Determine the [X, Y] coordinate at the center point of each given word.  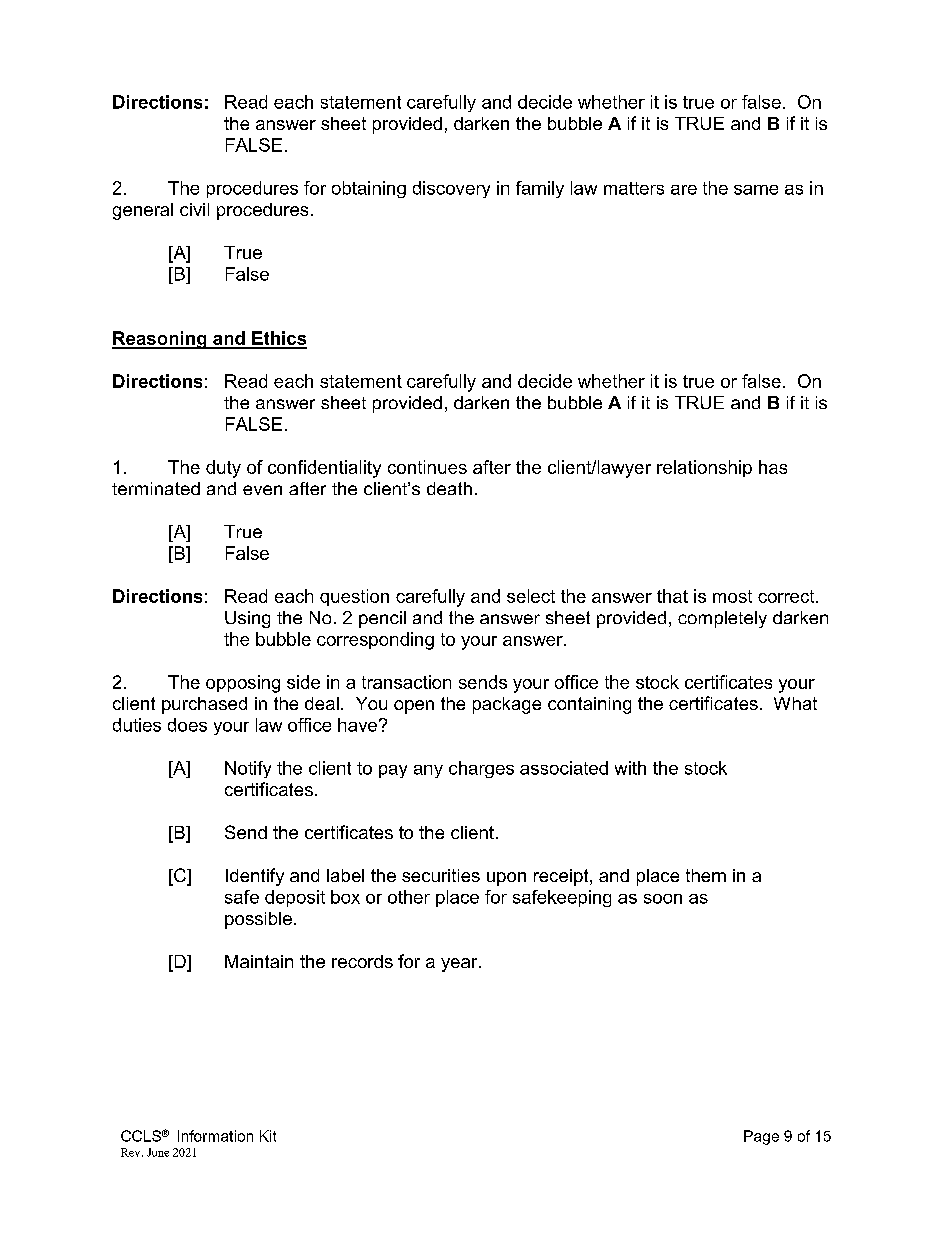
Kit [268, 1136]
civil [194, 209]
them [706, 875]
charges [481, 769]
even [262, 490]
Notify [248, 769]
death [449, 488]
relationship [704, 468]
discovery [451, 189]
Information [215, 1136]
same [756, 190]
